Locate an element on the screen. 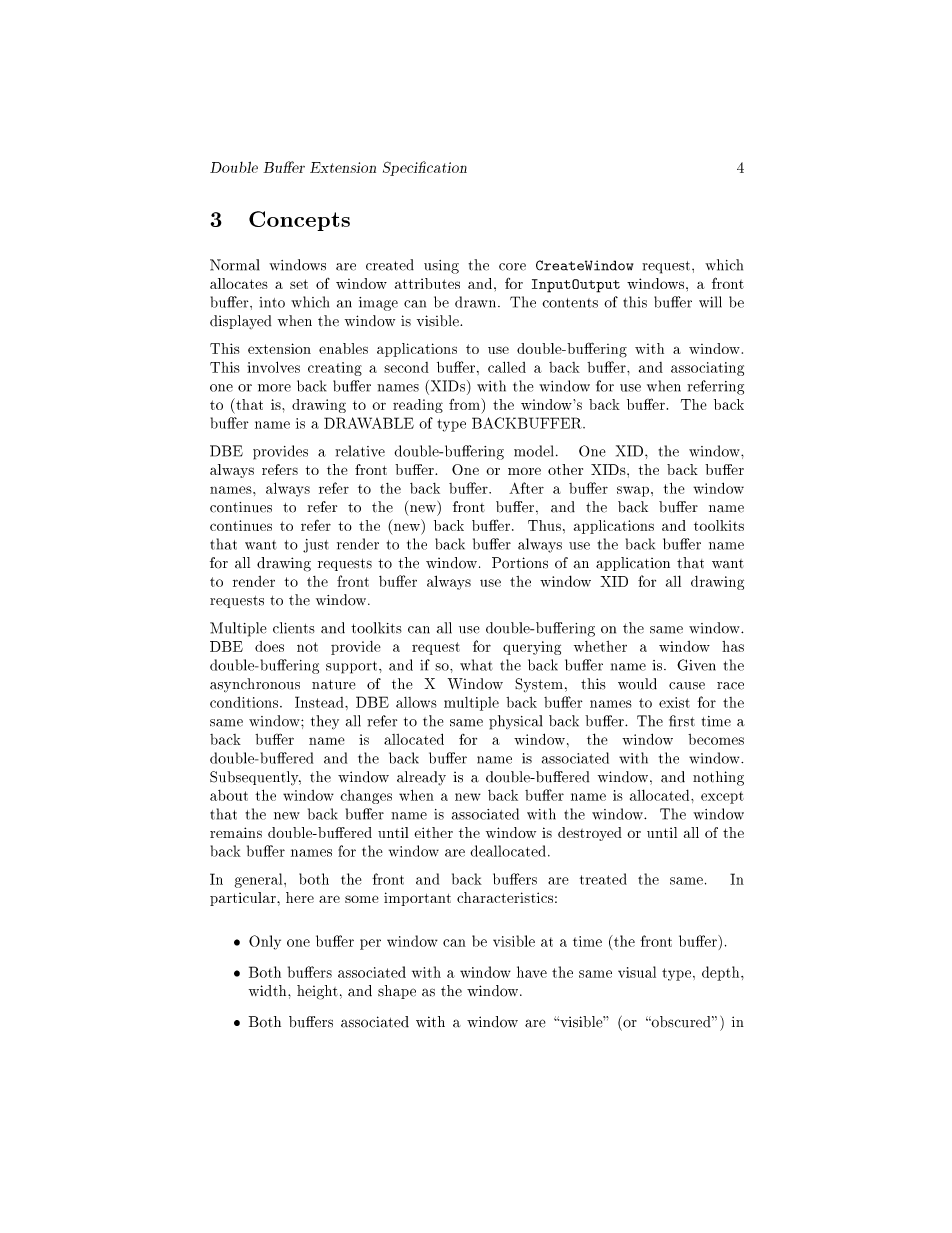 The image size is (952, 1233). width is located at coordinates (269, 991).
